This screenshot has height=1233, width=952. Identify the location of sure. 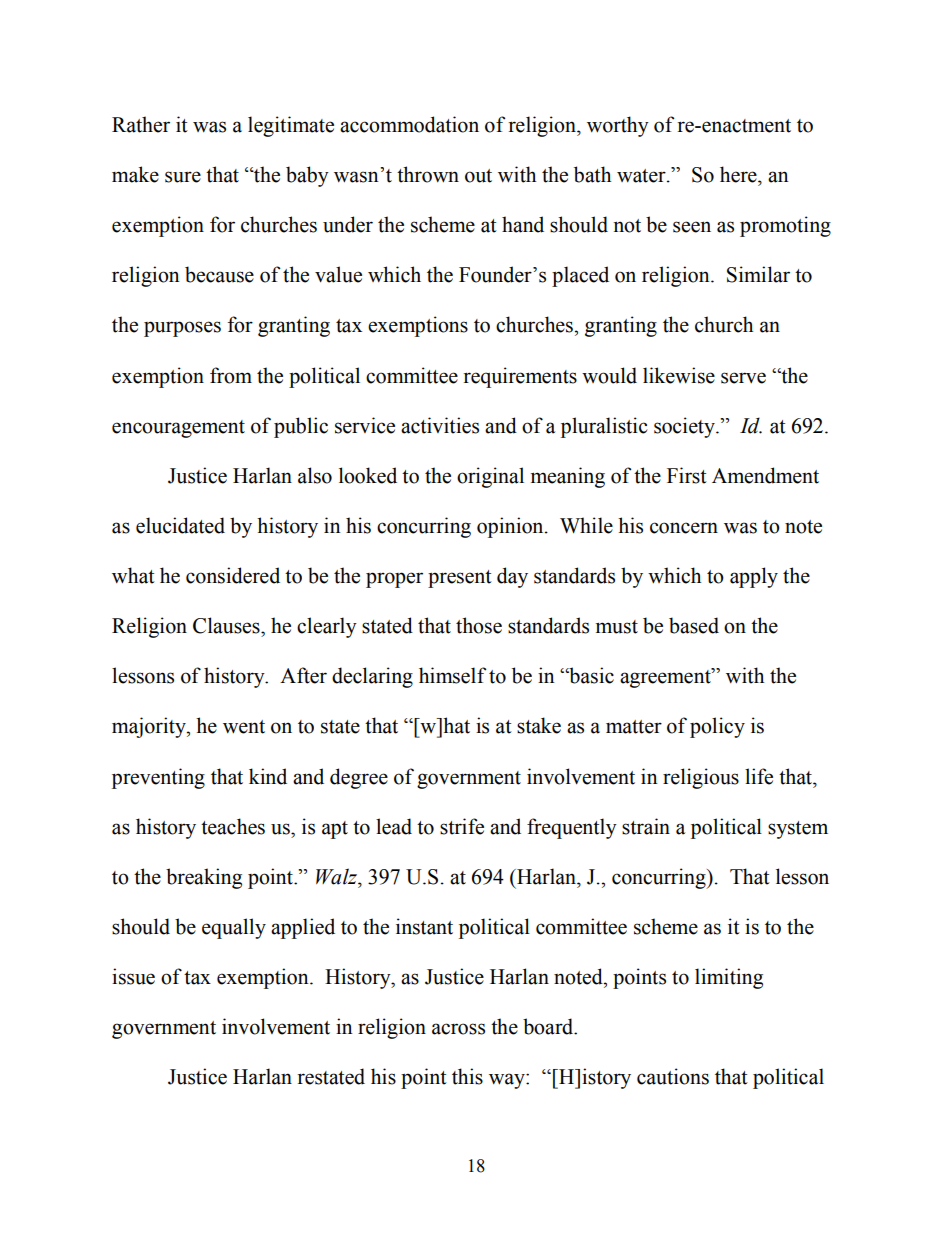
(183, 177).
